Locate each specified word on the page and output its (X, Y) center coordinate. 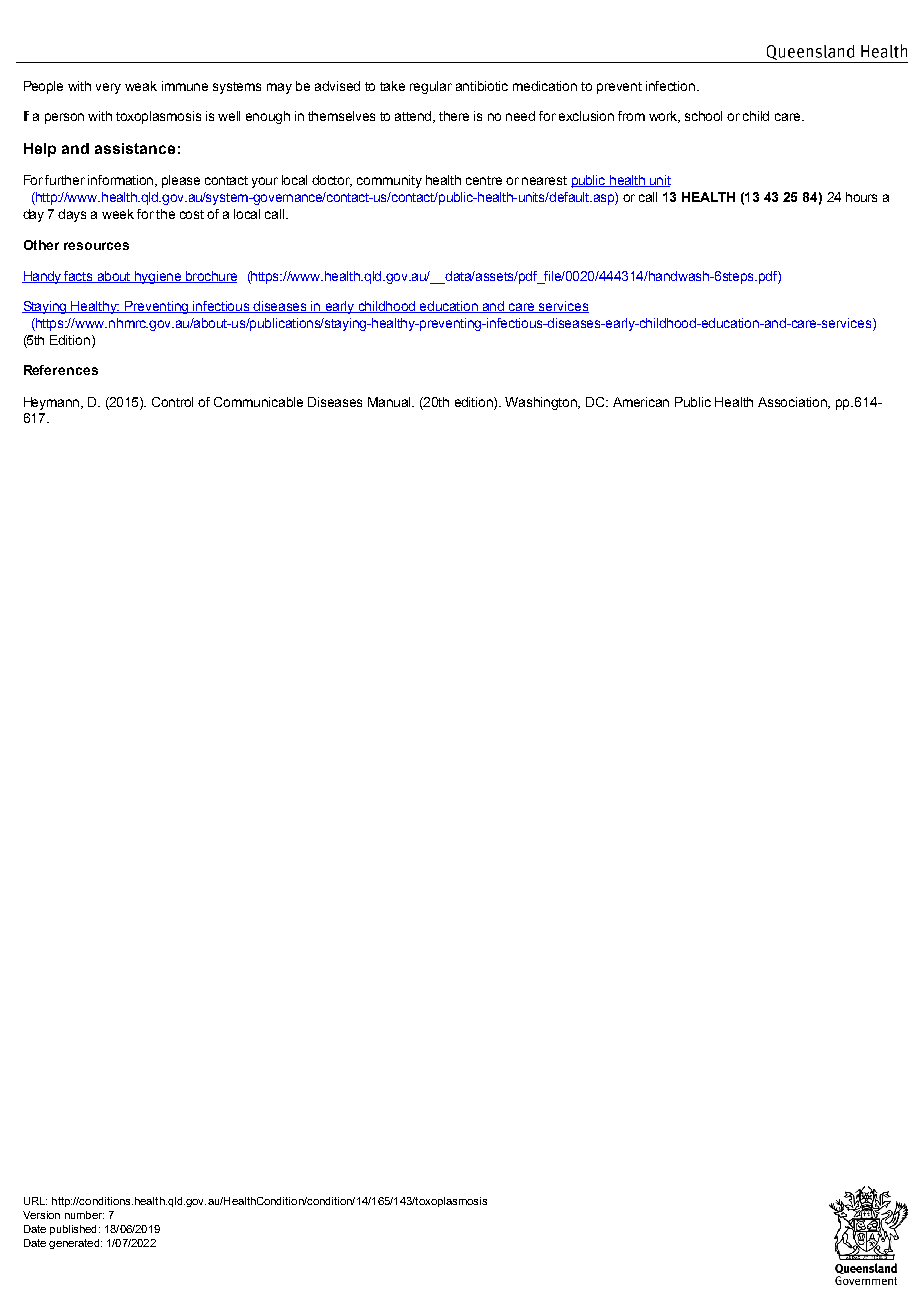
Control (172, 402)
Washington (542, 403)
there (454, 116)
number (84, 1215)
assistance (135, 148)
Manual (391, 402)
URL (35, 1201)
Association (794, 403)
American (641, 402)
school (703, 116)
